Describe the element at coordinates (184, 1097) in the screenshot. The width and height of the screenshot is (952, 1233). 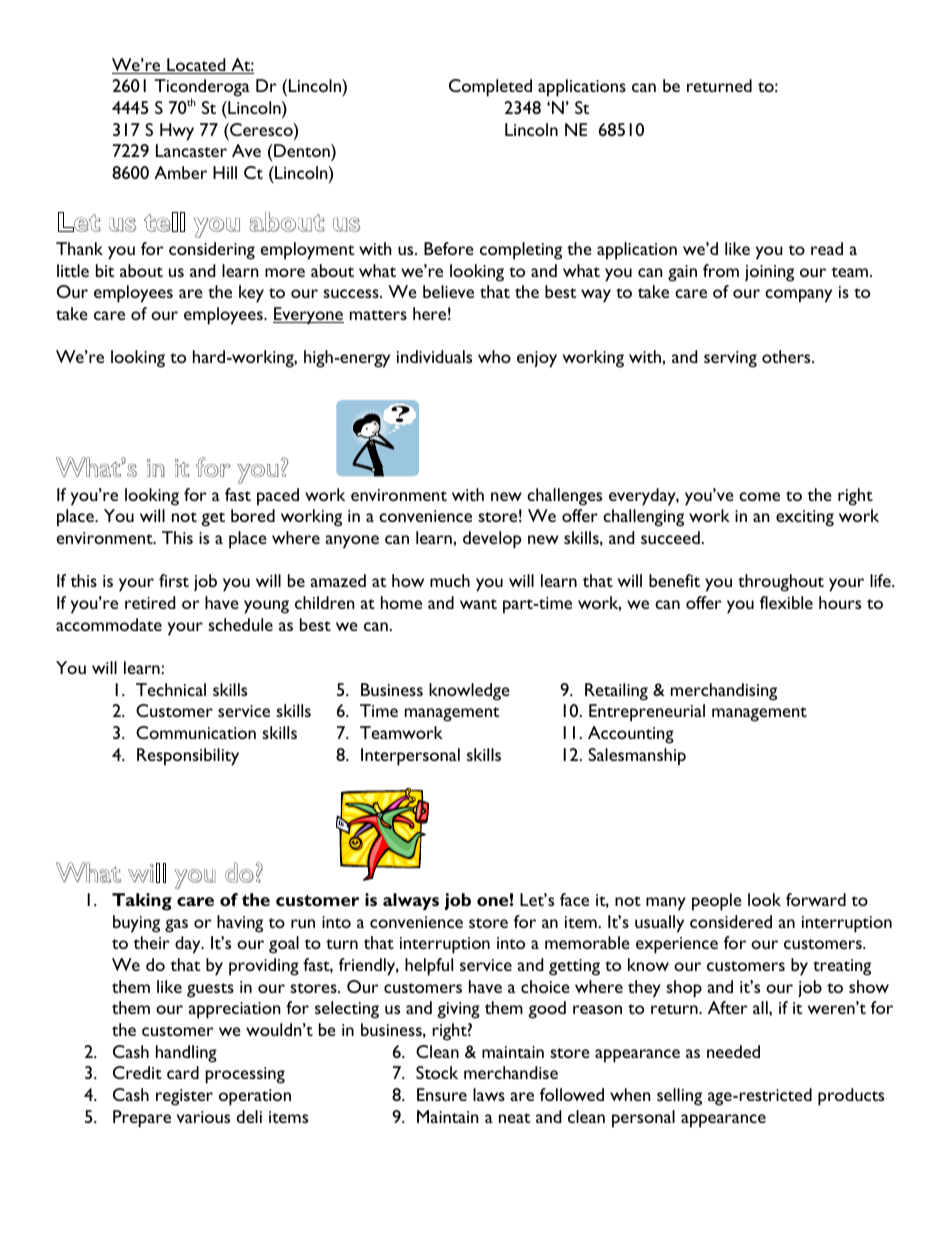
I see `register` at that location.
